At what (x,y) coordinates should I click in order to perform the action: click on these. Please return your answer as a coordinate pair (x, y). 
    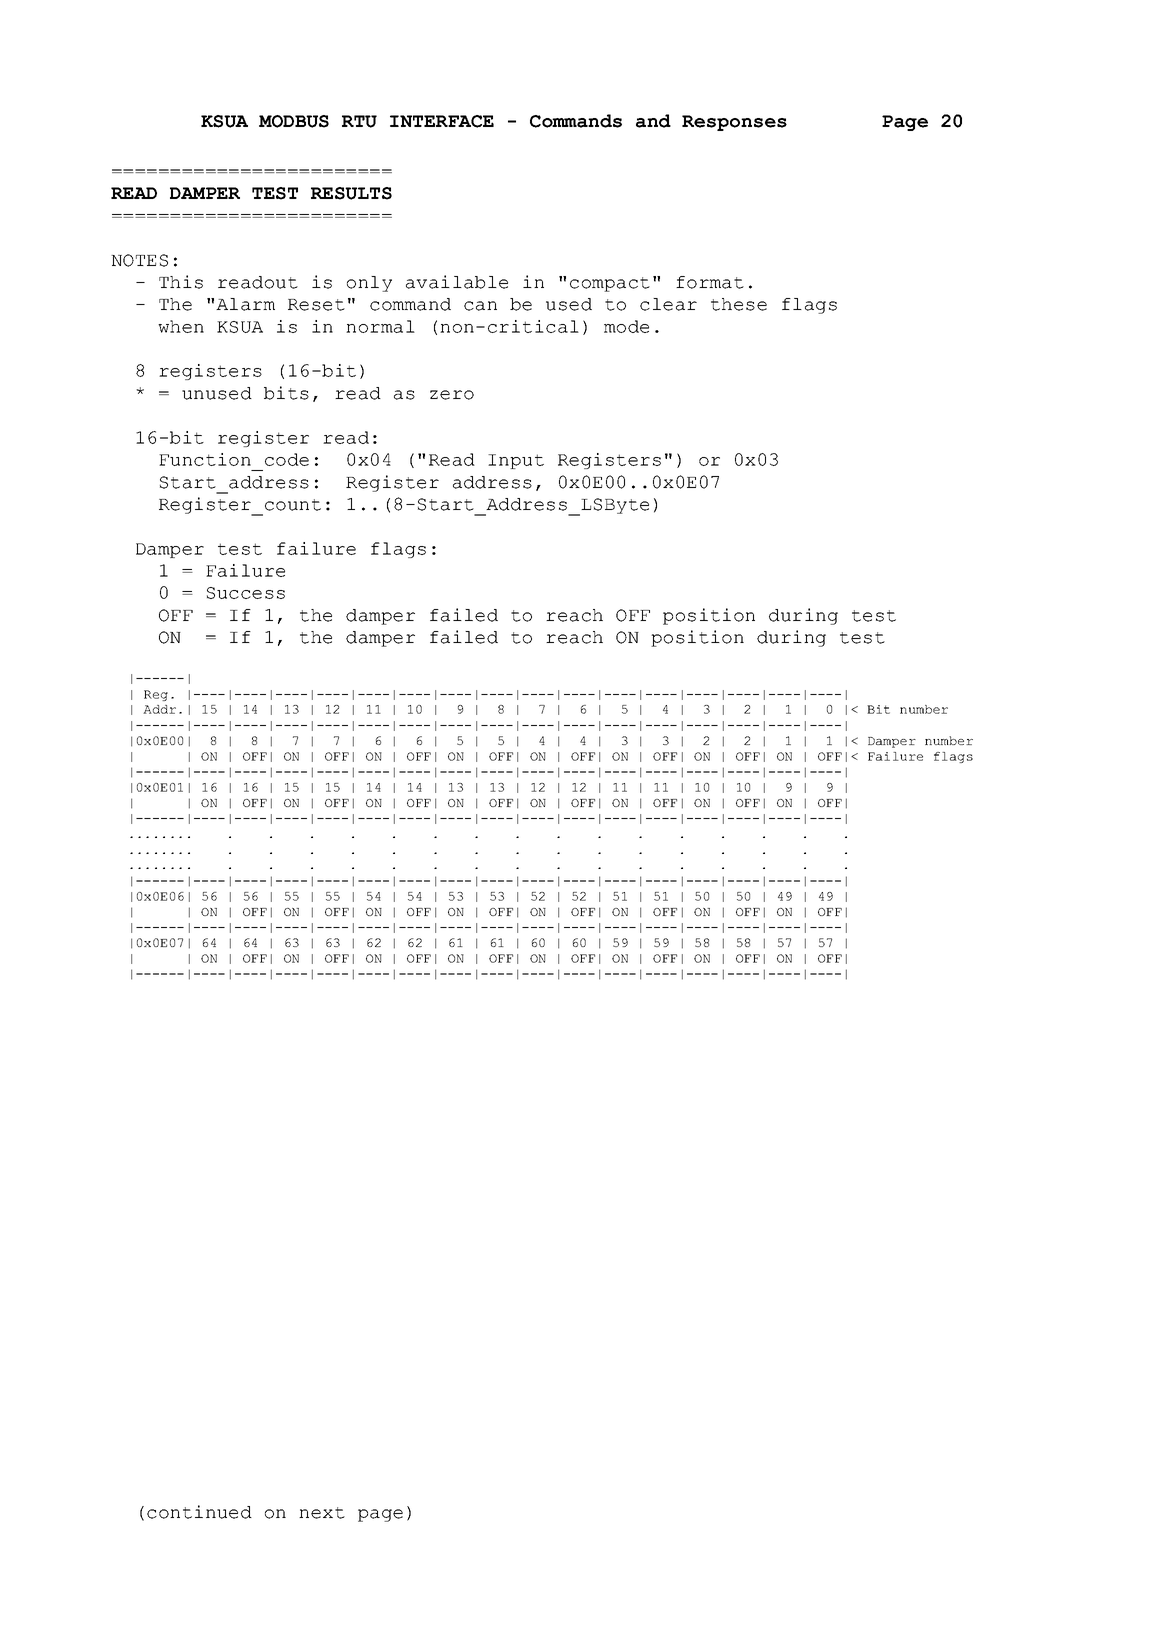
    Looking at the image, I should click on (739, 304).
